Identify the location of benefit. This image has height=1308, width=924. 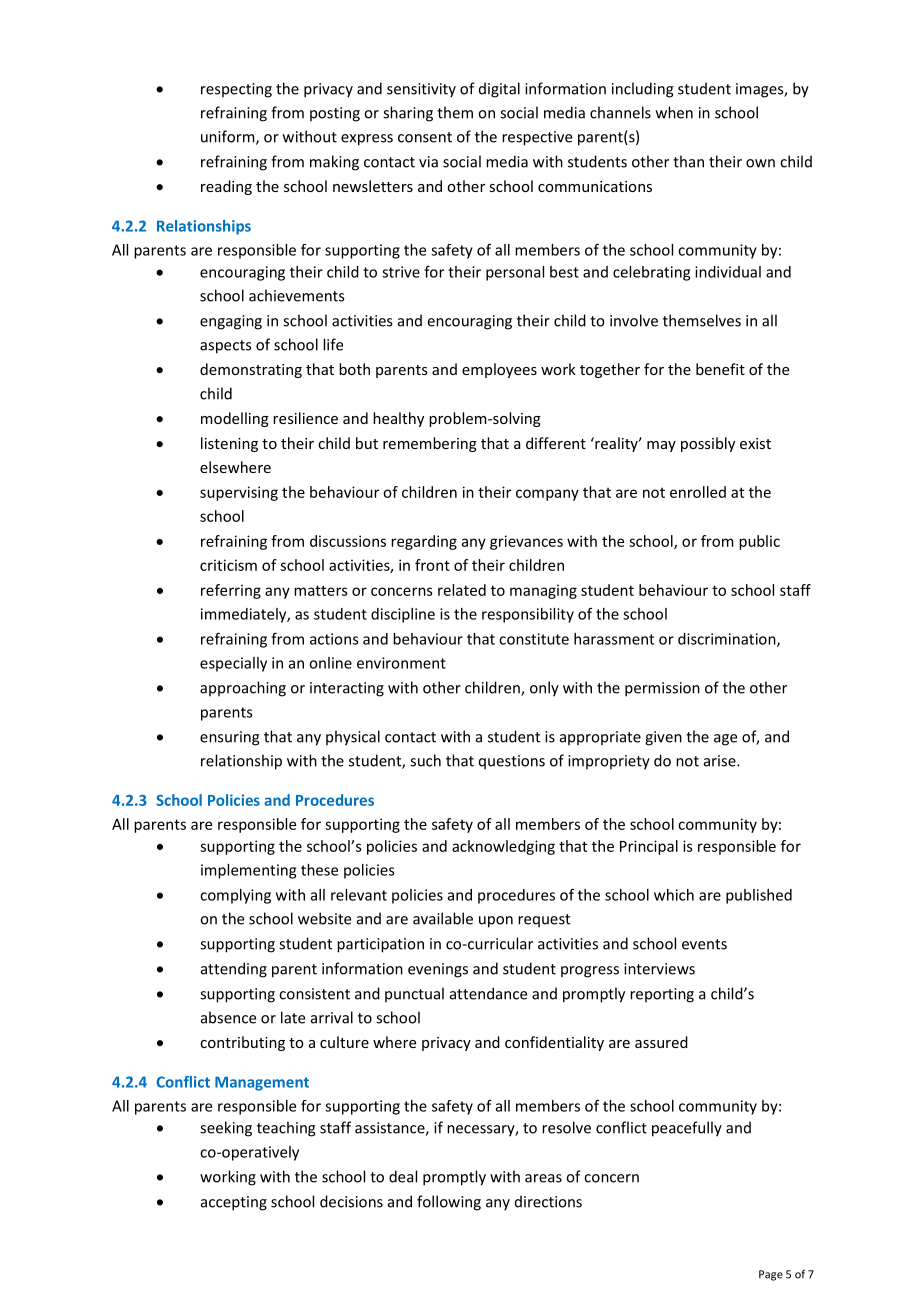
(720, 369).
